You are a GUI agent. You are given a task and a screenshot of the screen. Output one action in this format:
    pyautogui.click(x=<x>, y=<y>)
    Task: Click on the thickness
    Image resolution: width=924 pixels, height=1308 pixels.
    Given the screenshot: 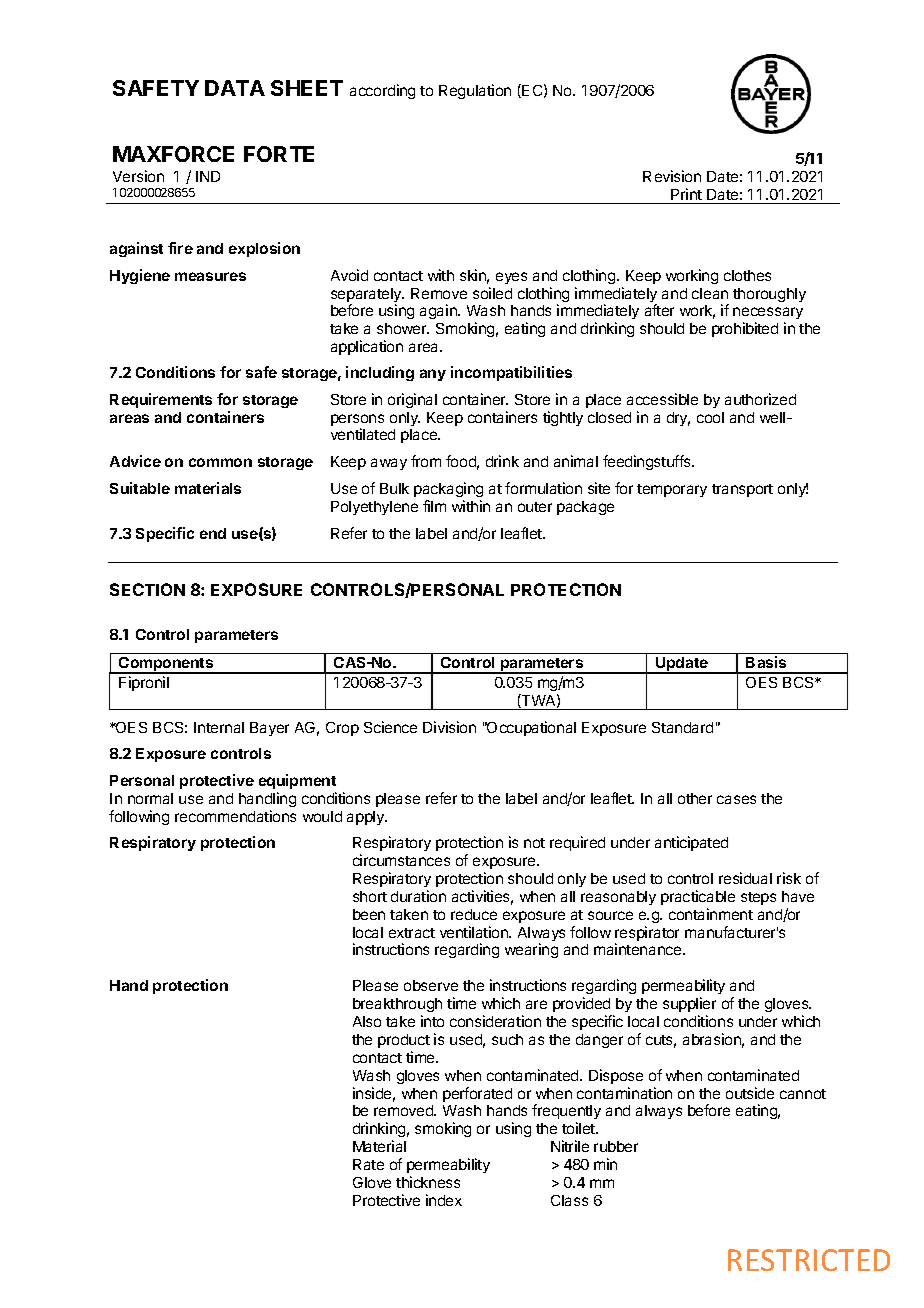 What is the action you would take?
    pyautogui.click(x=428, y=1182)
